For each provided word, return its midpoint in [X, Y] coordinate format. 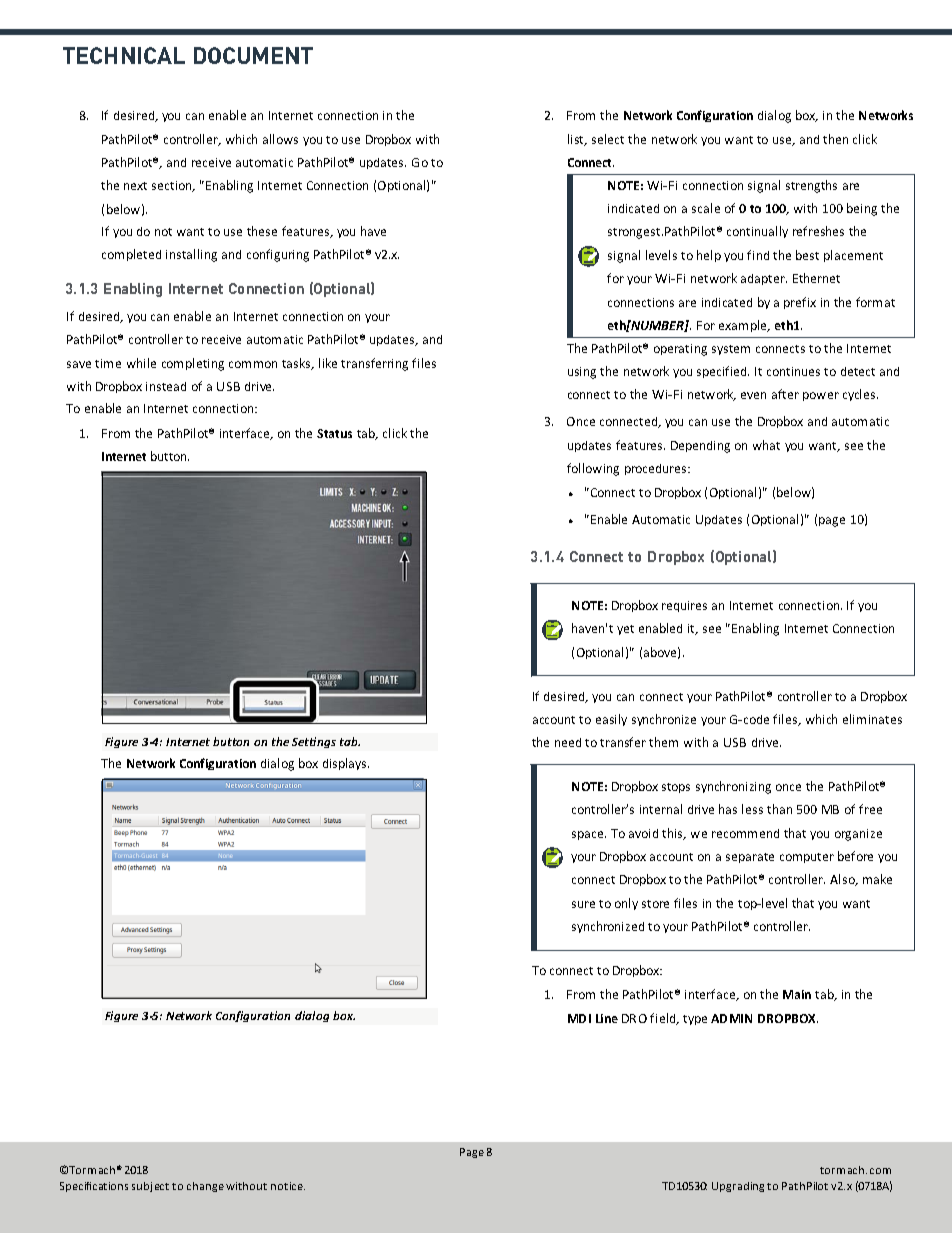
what [766, 445]
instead [166, 386]
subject [150, 1187]
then [835, 139]
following [593, 469]
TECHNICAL [124, 55]
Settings [314, 742]
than [779, 809]
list [577, 140]
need [568, 742]
